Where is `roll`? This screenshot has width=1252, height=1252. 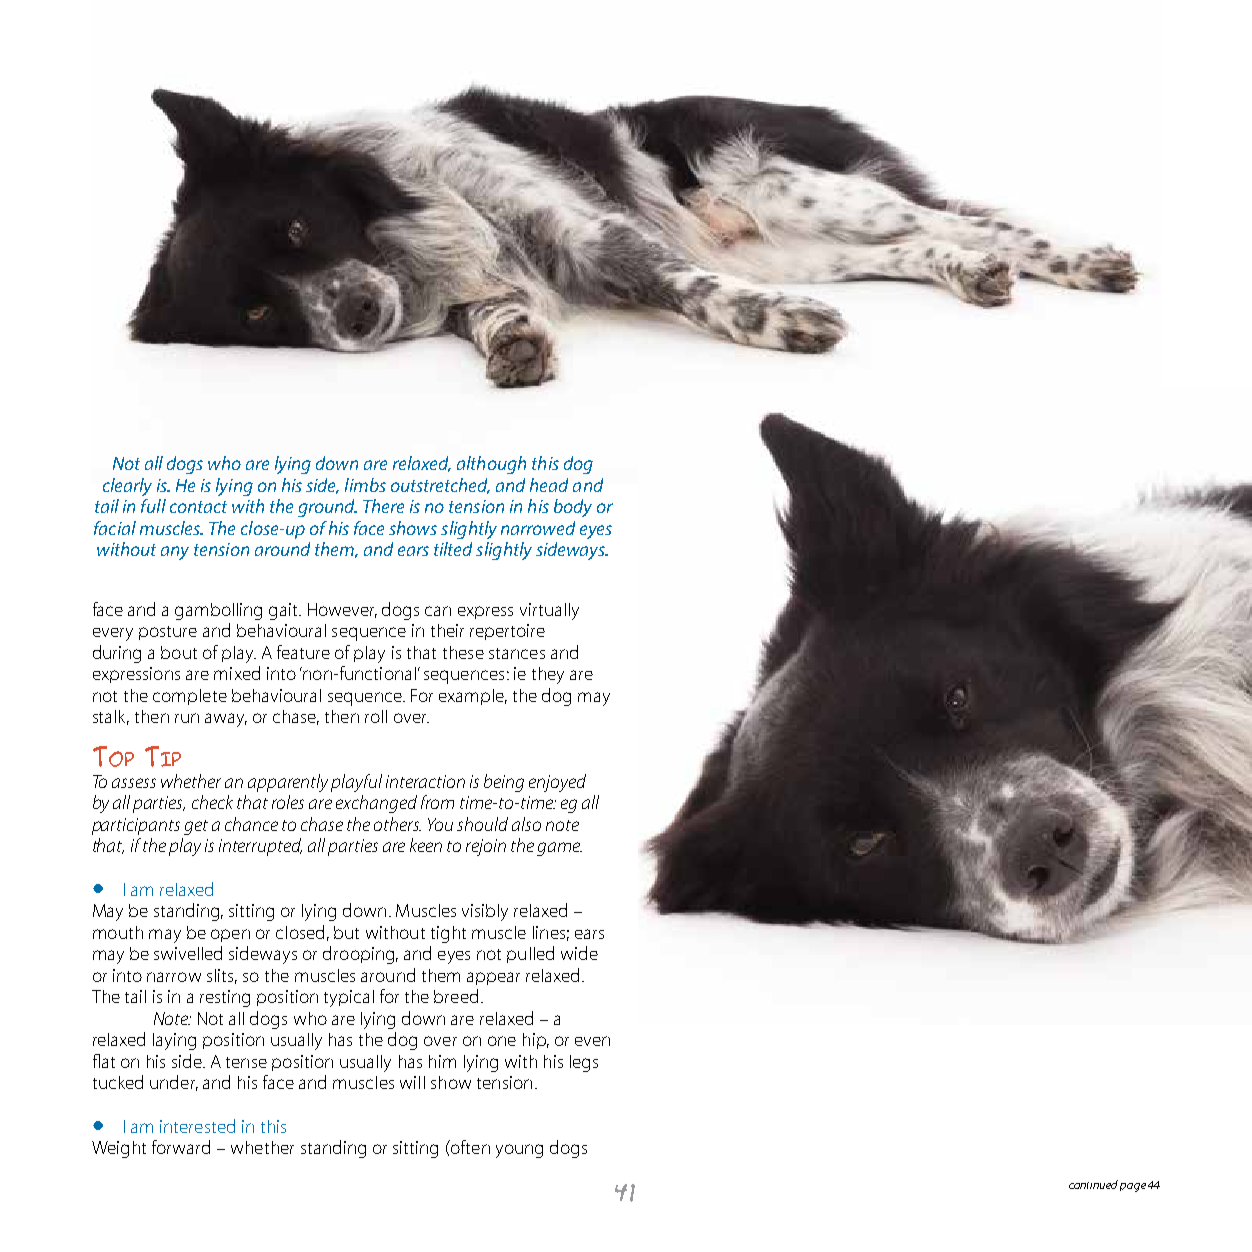
roll is located at coordinates (376, 716).
